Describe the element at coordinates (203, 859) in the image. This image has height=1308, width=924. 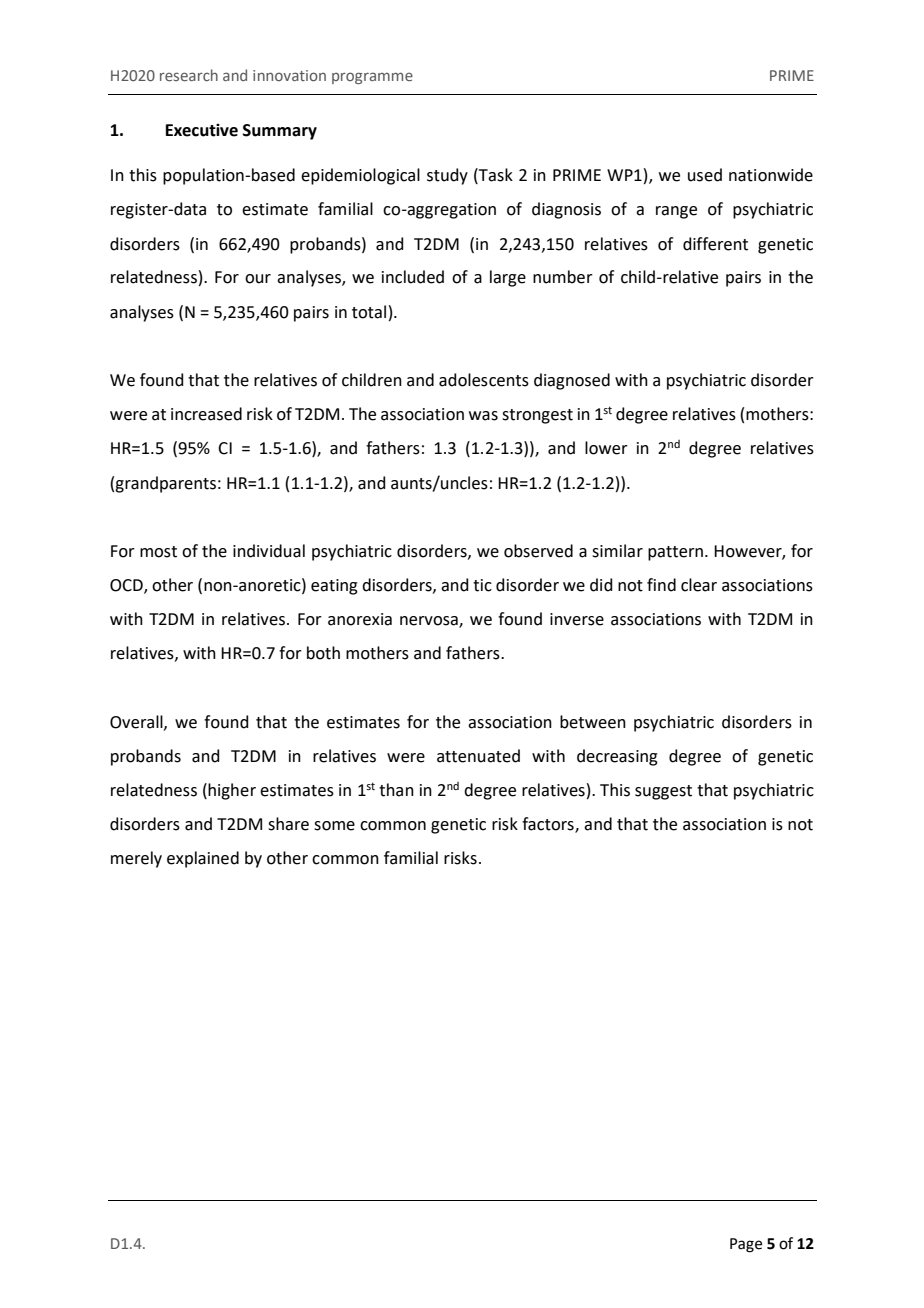
I see `explained` at that location.
